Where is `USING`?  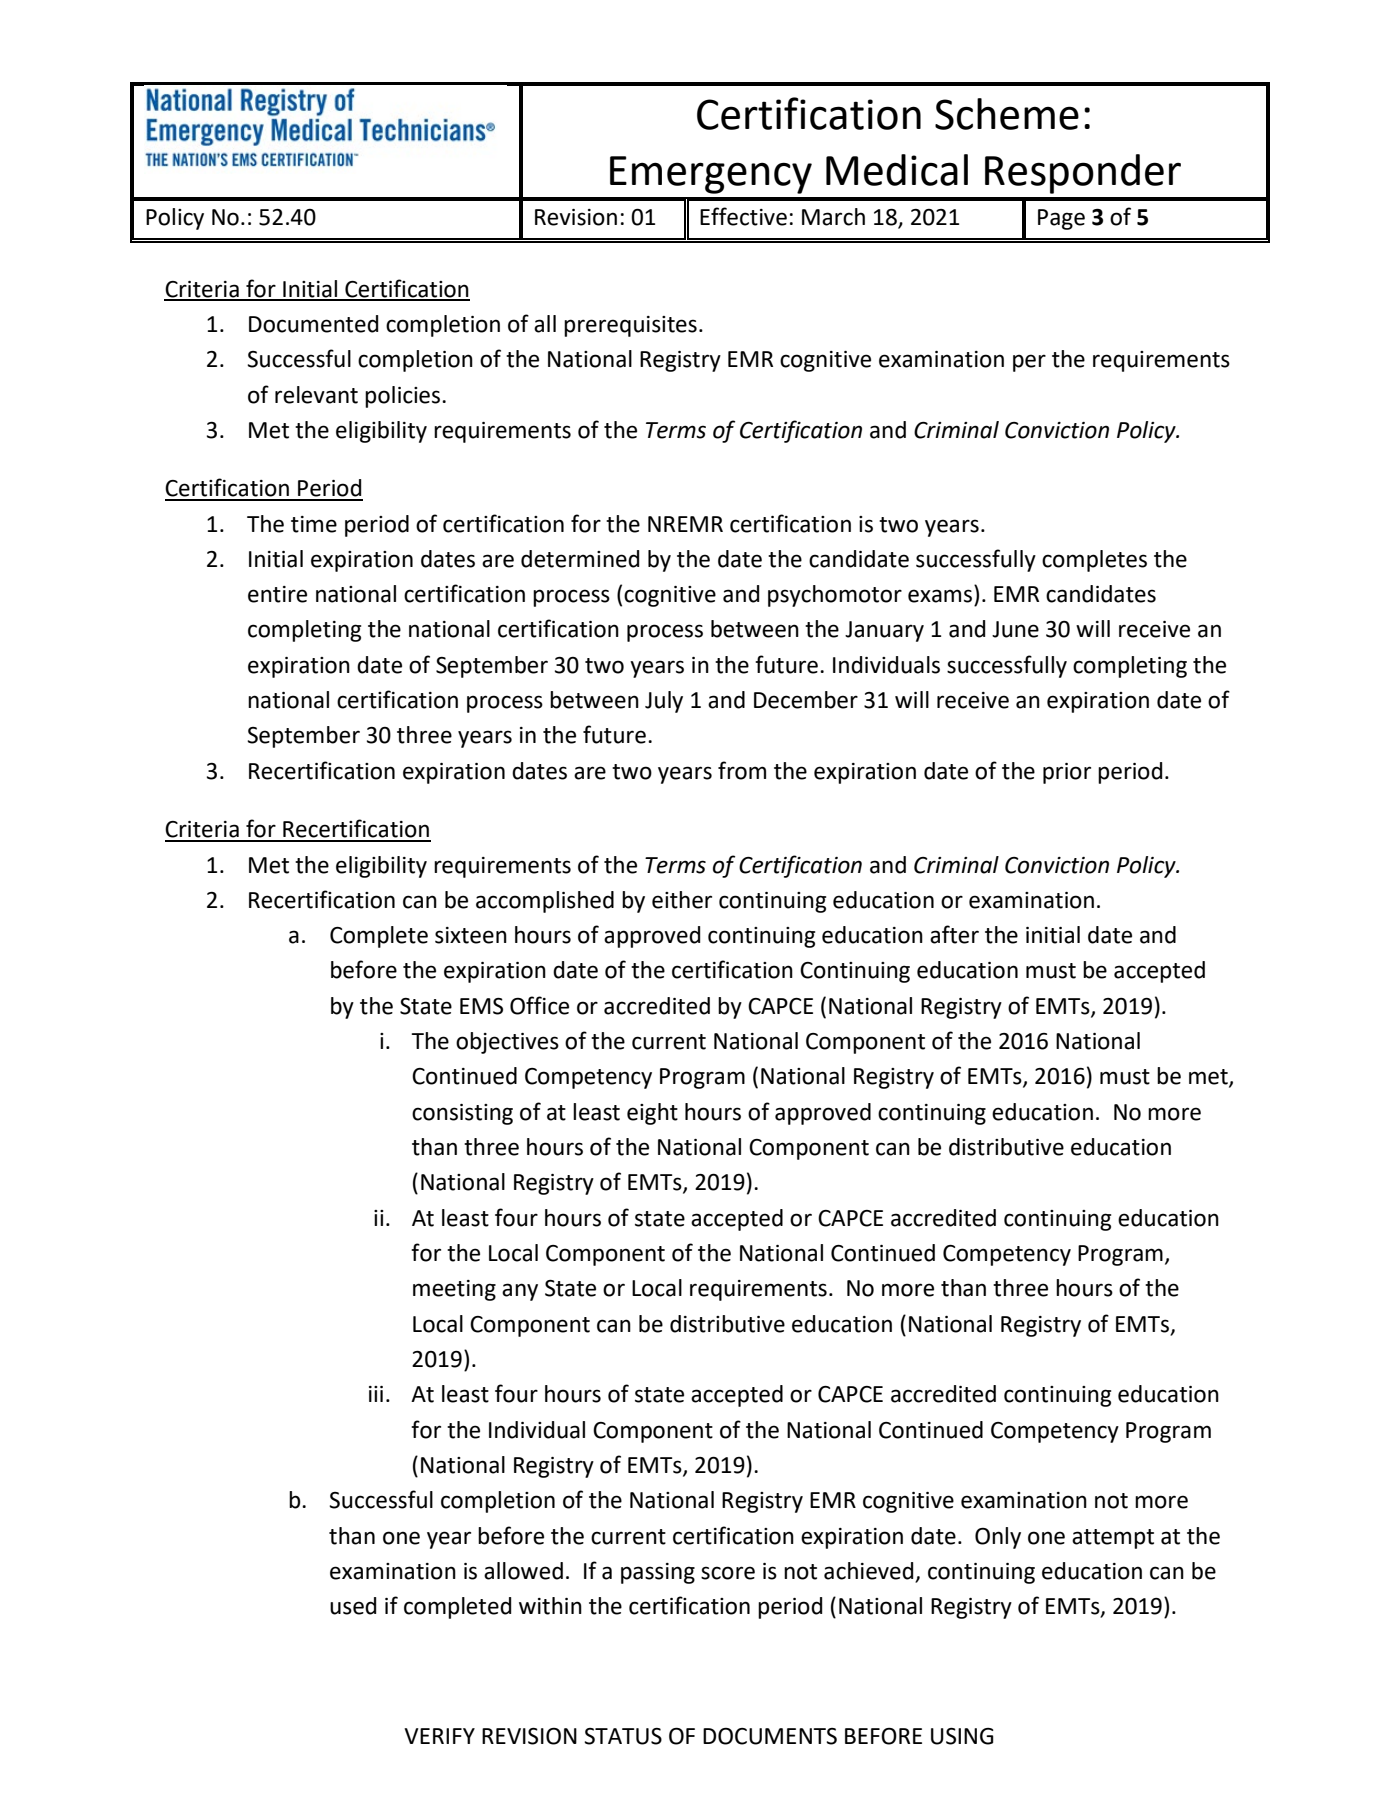
USING is located at coordinates (962, 1736).
